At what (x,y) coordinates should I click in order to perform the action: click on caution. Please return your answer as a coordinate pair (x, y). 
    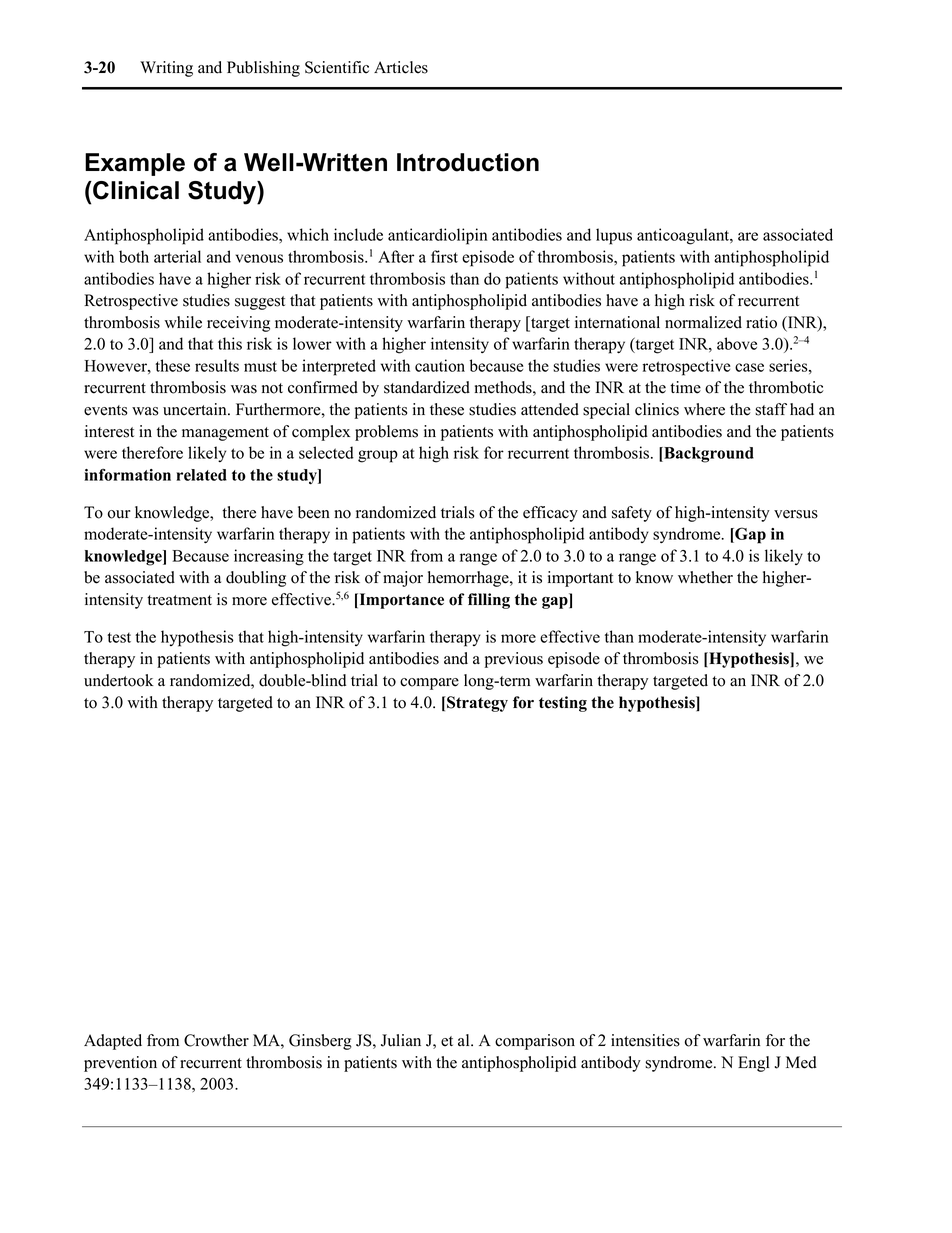
    Looking at the image, I should click on (440, 365).
